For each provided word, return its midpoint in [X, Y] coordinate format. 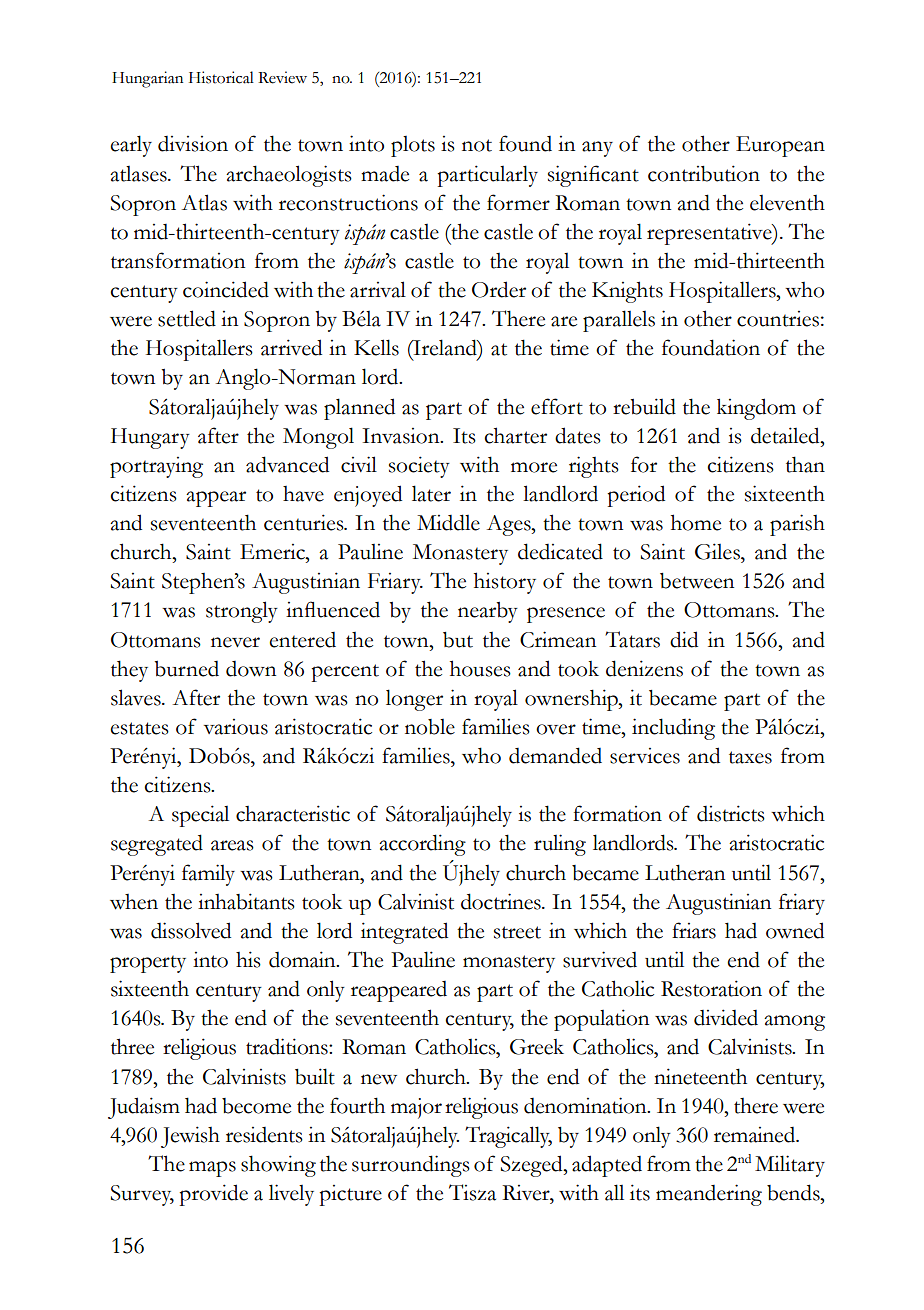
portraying [156, 467]
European [780, 146]
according [422, 845]
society [419, 467]
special [200, 816]
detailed [786, 435]
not [477, 145]
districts [731, 813]
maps [212, 1169]
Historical [221, 77]
